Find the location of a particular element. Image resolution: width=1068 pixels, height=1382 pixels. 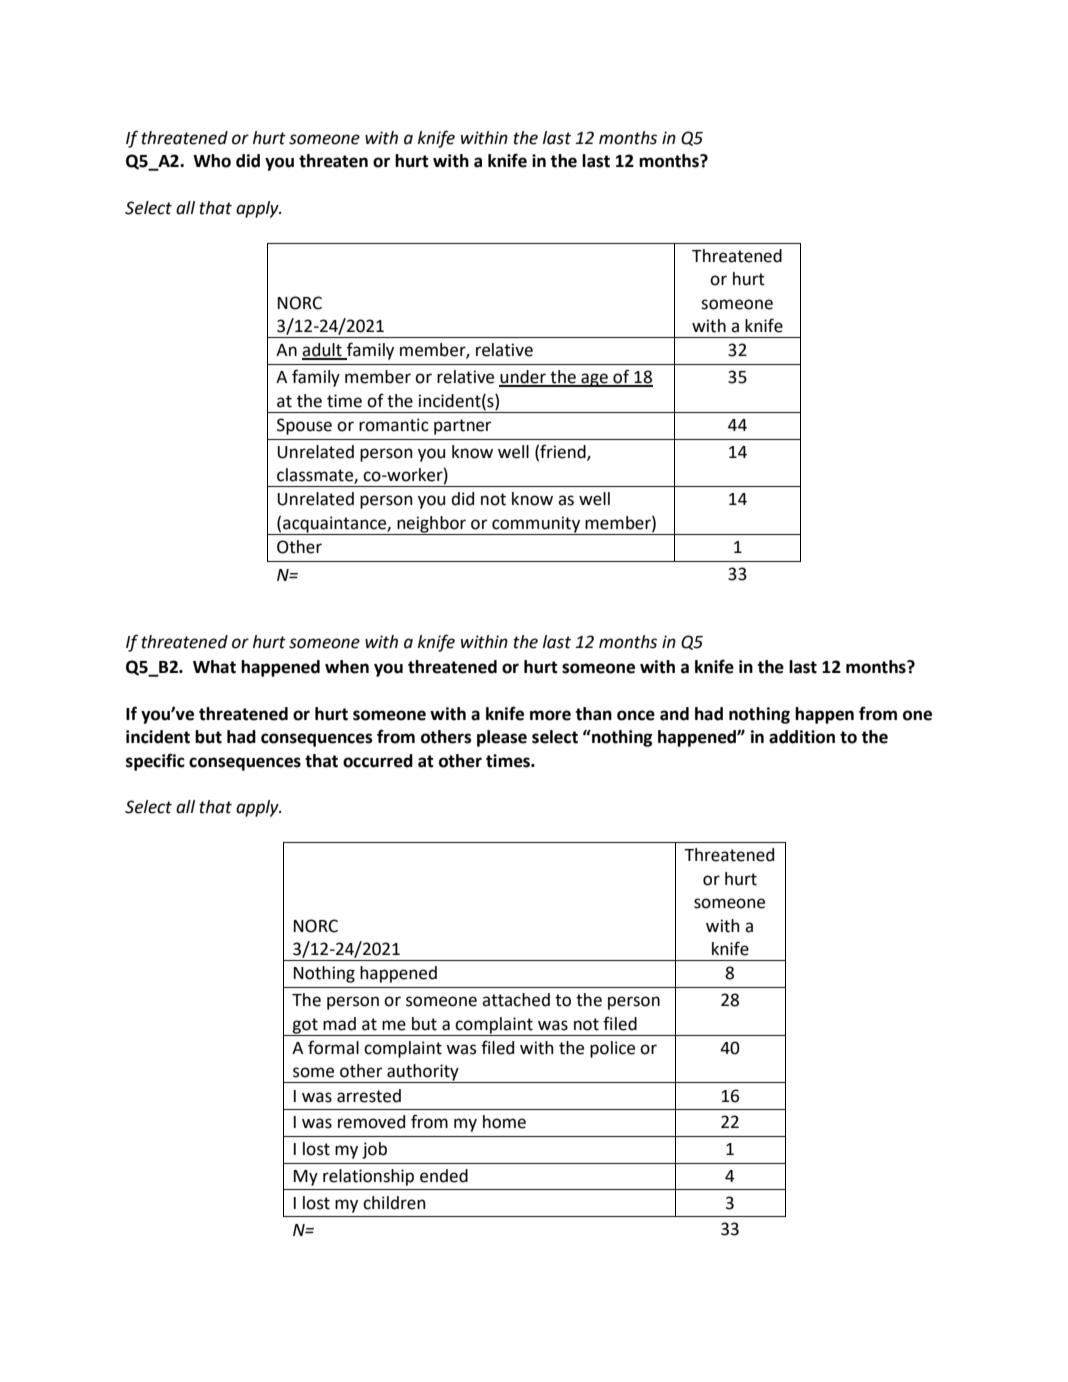

addition is located at coordinates (802, 737).
